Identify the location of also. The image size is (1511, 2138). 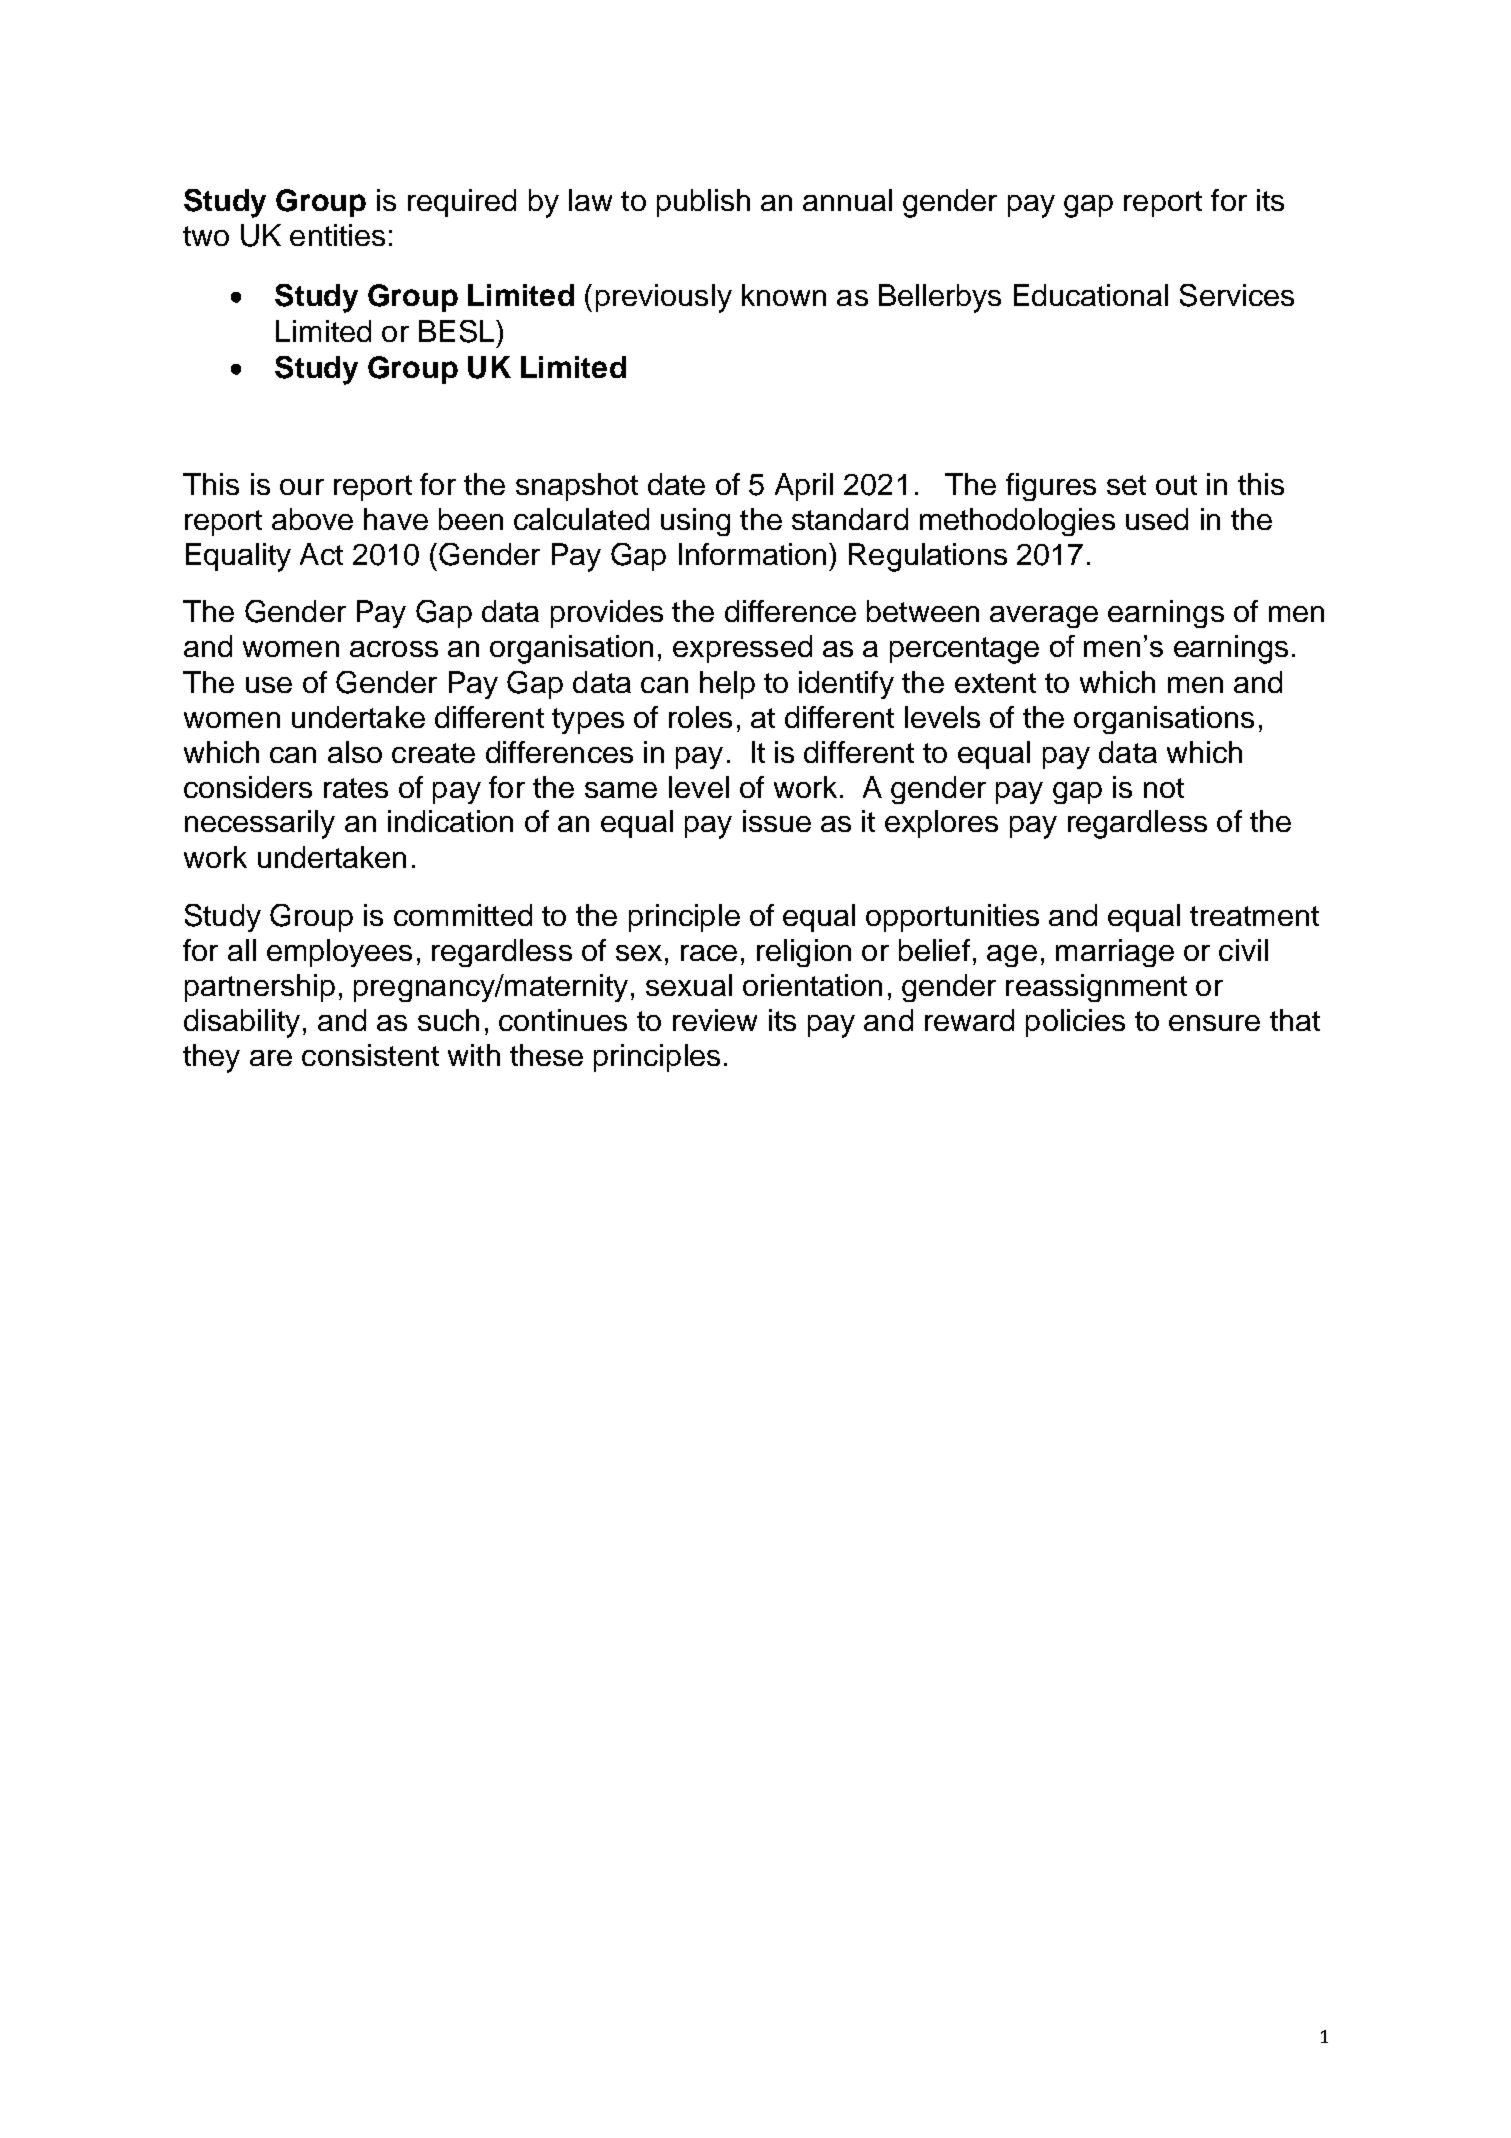
(355, 752).
